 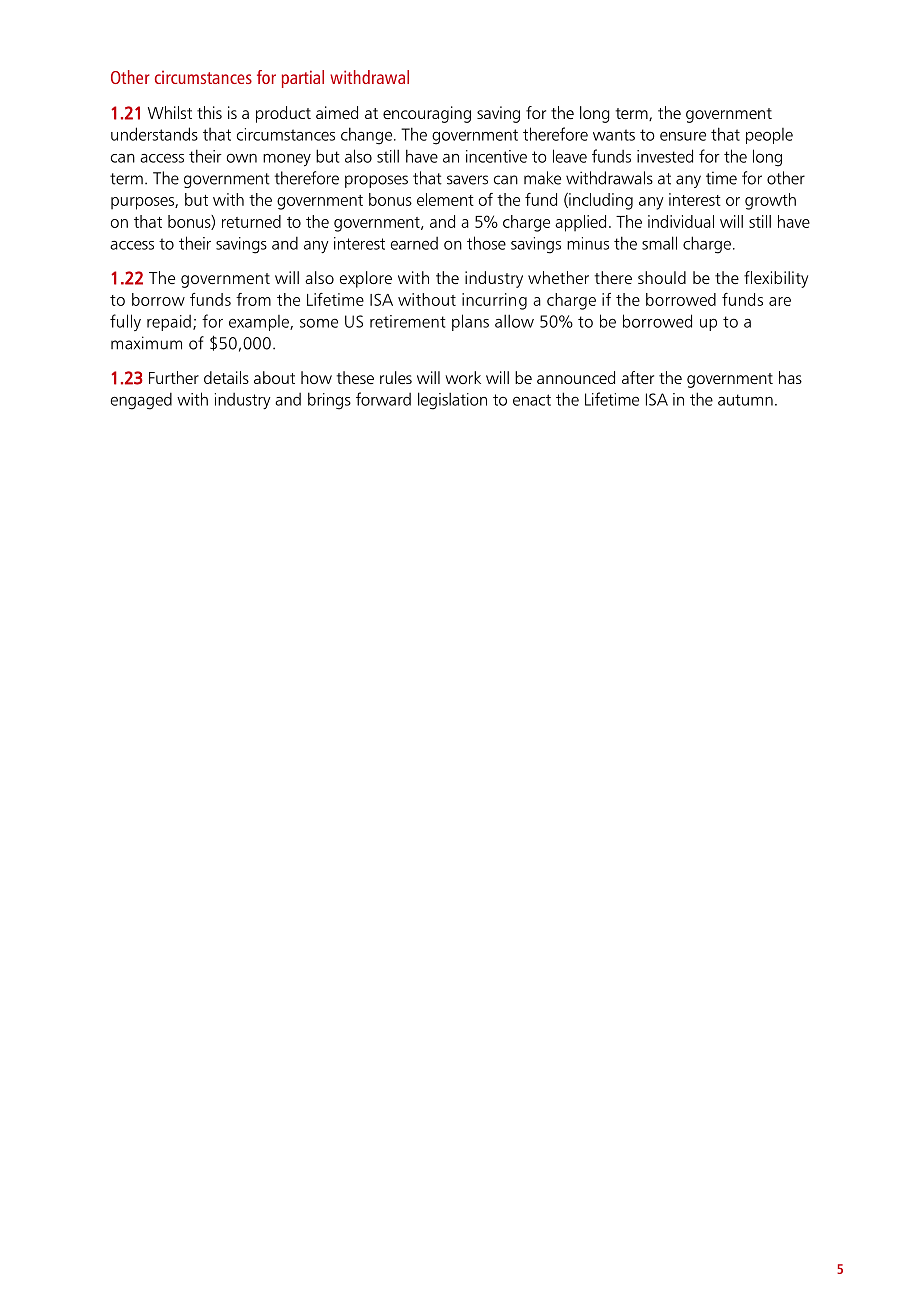 I want to click on legislation, so click(x=452, y=401).
